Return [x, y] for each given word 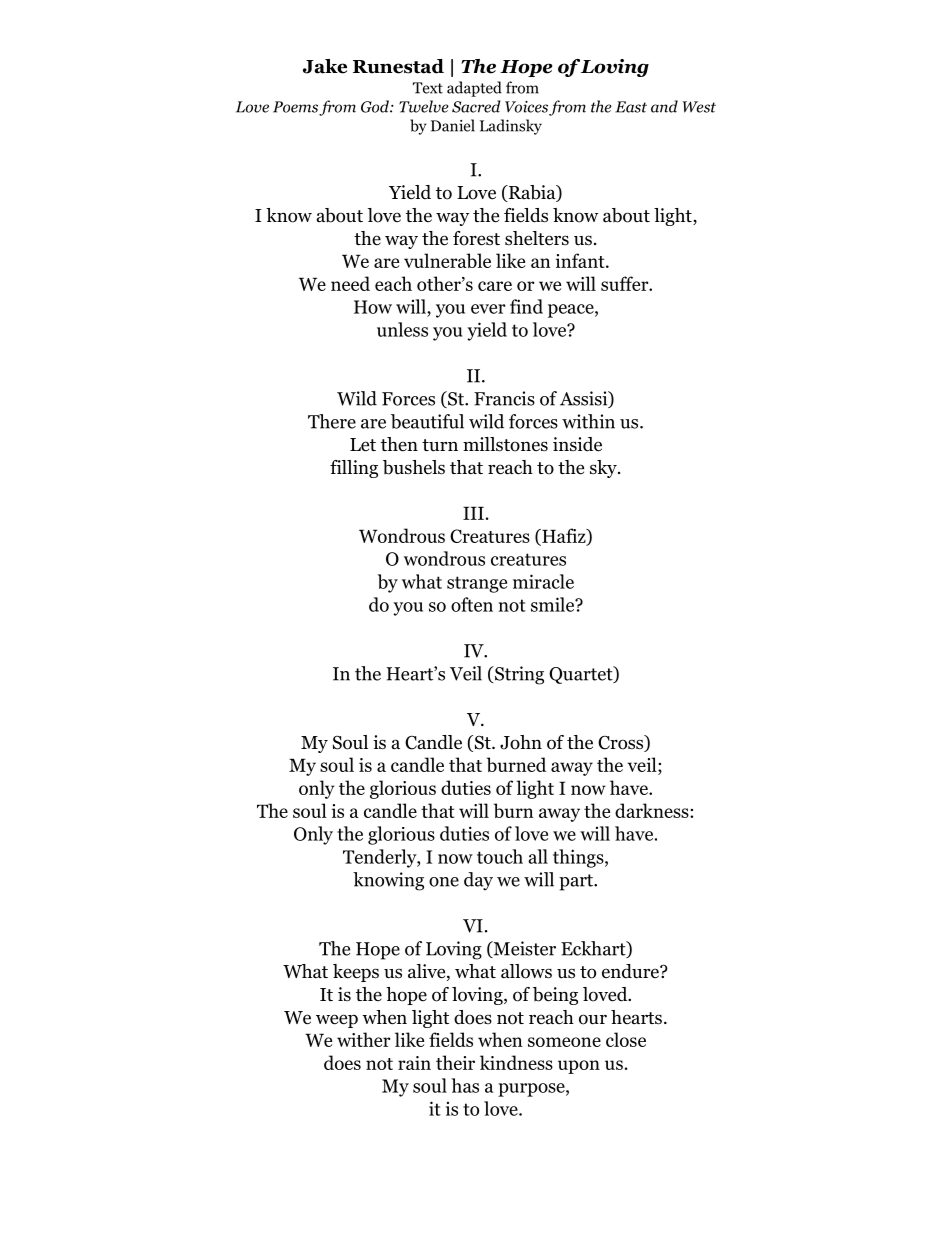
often [472, 604]
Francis [504, 398]
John [521, 742]
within [588, 421]
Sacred [476, 106]
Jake [325, 66]
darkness [653, 810]
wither [364, 1039]
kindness [516, 1062]
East [631, 107]
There [332, 421]
